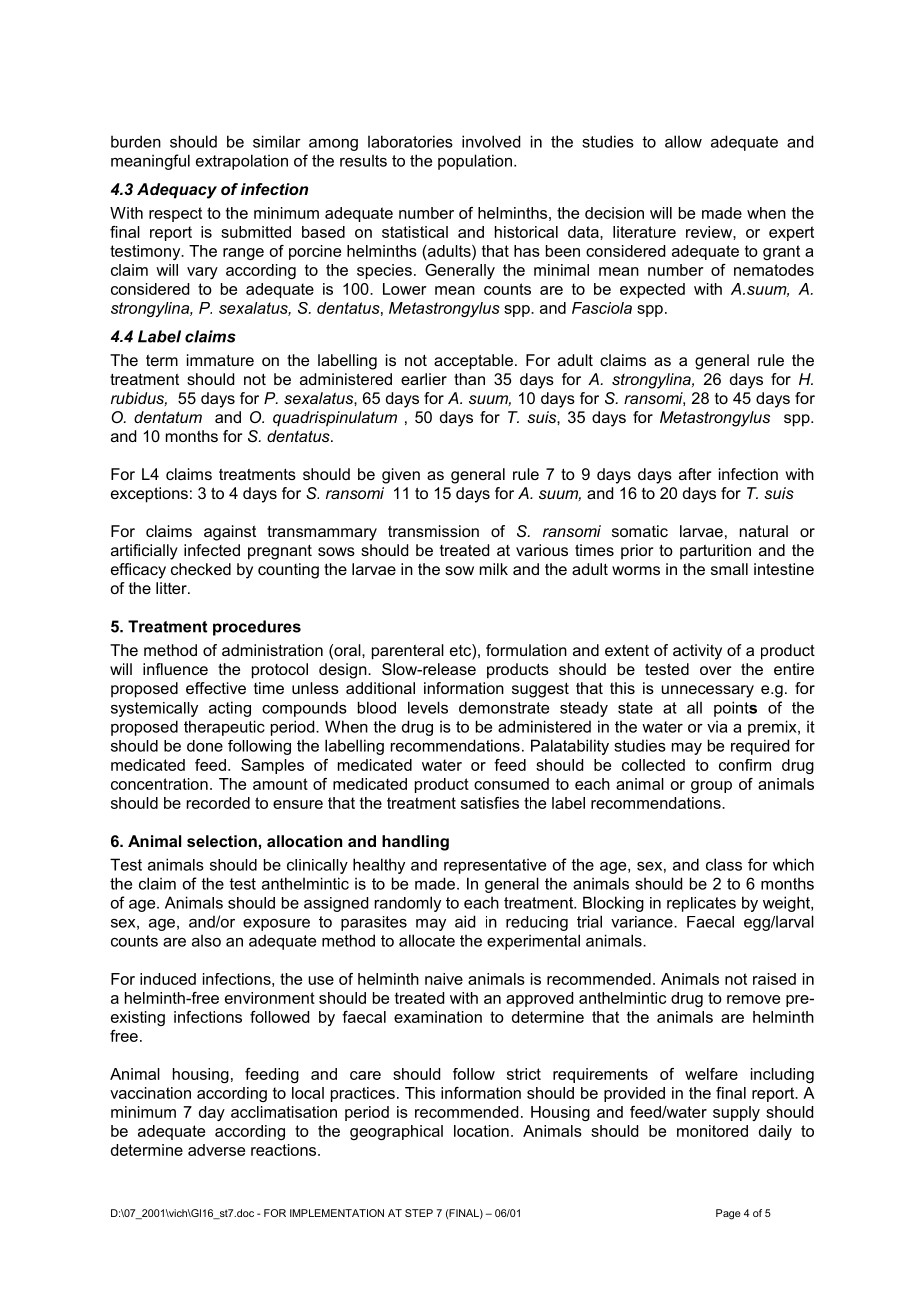 This screenshot has height=1308, width=924. What do you see at coordinates (216, 688) in the screenshot?
I see `effective` at bounding box center [216, 688].
